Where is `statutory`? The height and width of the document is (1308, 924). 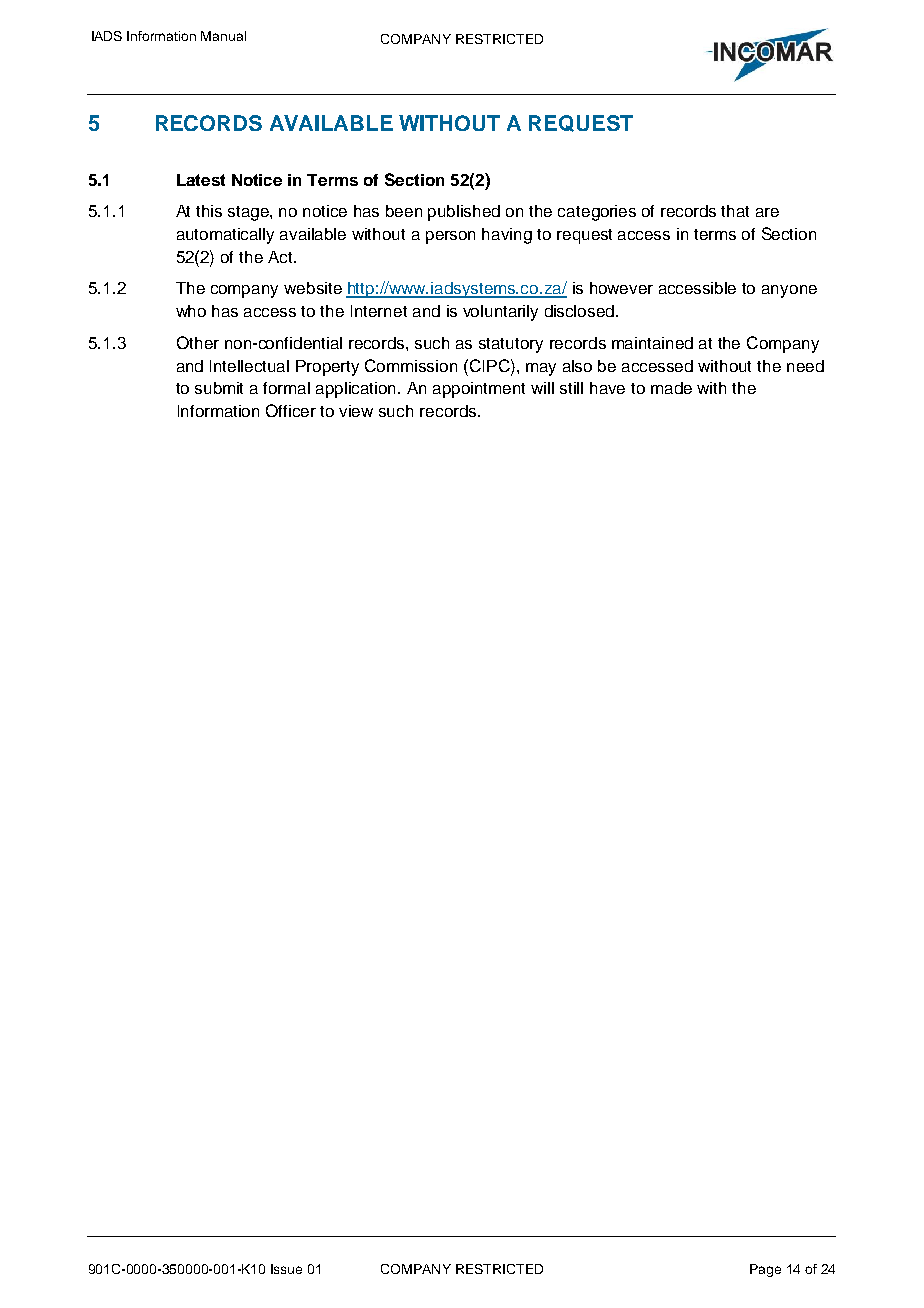 statutory is located at coordinates (511, 345).
